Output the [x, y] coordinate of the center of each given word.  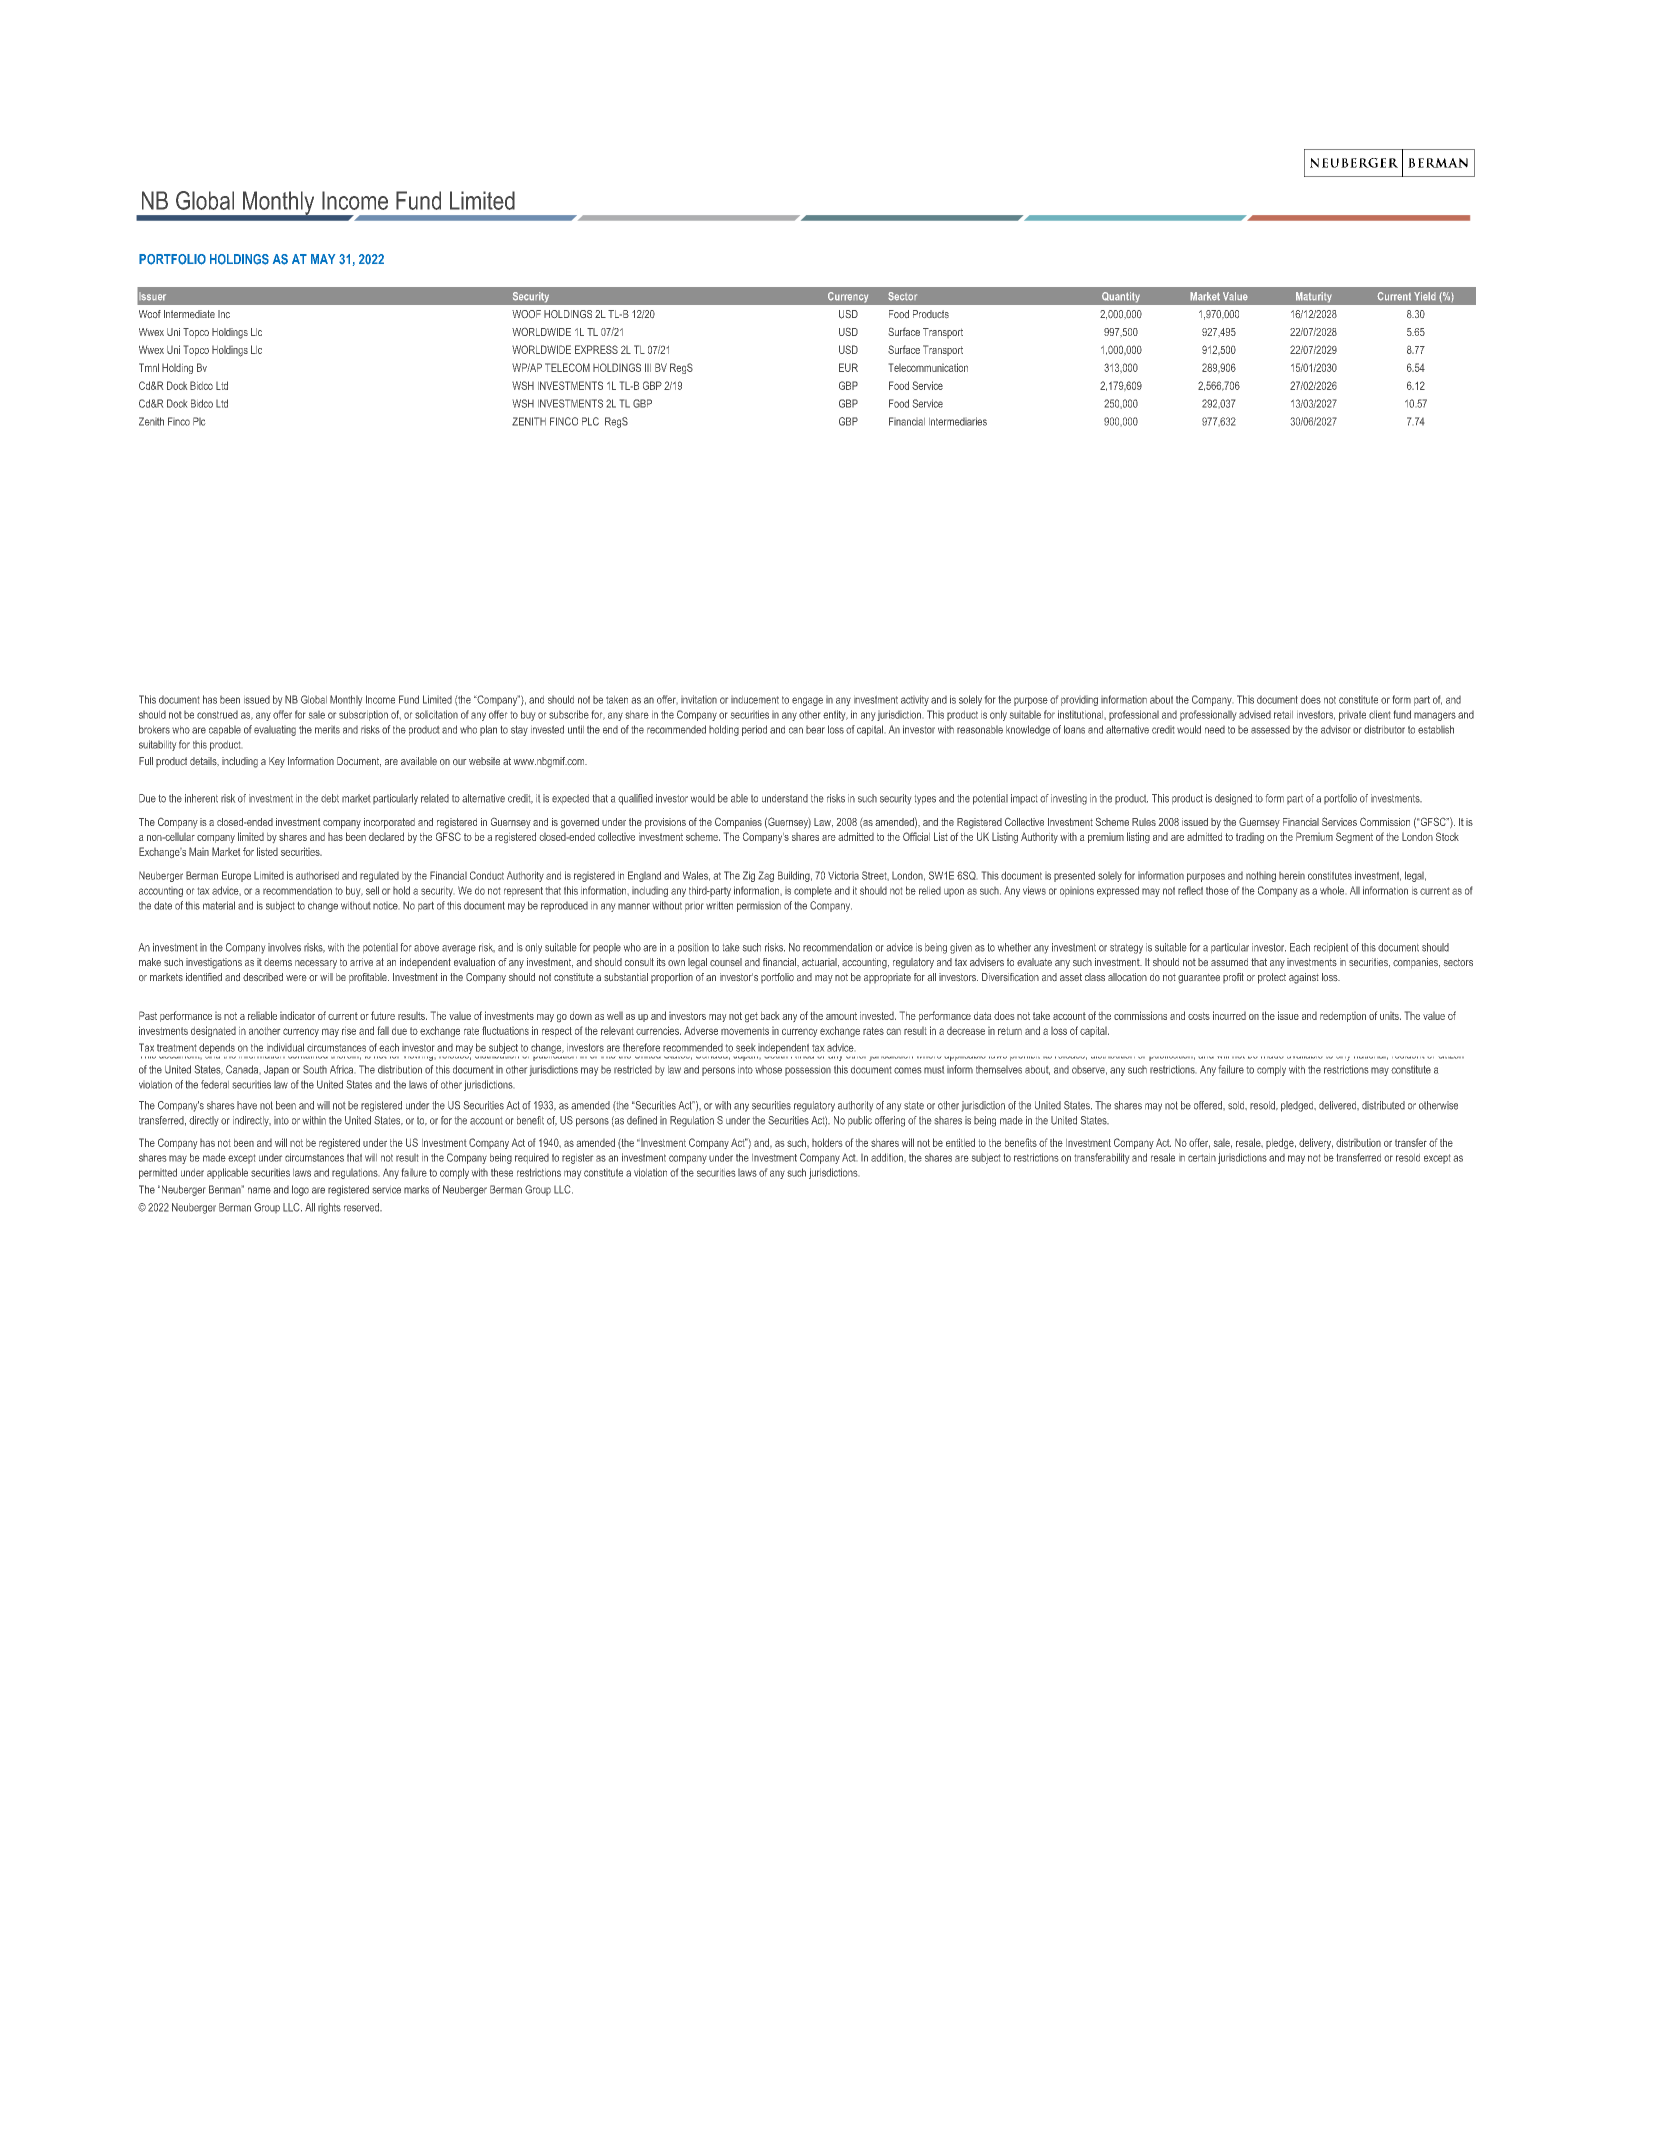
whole [1332, 890]
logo [300, 1190]
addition [887, 1157]
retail [1283, 715]
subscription [363, 716]
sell [372, 890]
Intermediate [189, 314]
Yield [1425, 296]
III [648, 367]
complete [813, 892]
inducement [755, 700]
